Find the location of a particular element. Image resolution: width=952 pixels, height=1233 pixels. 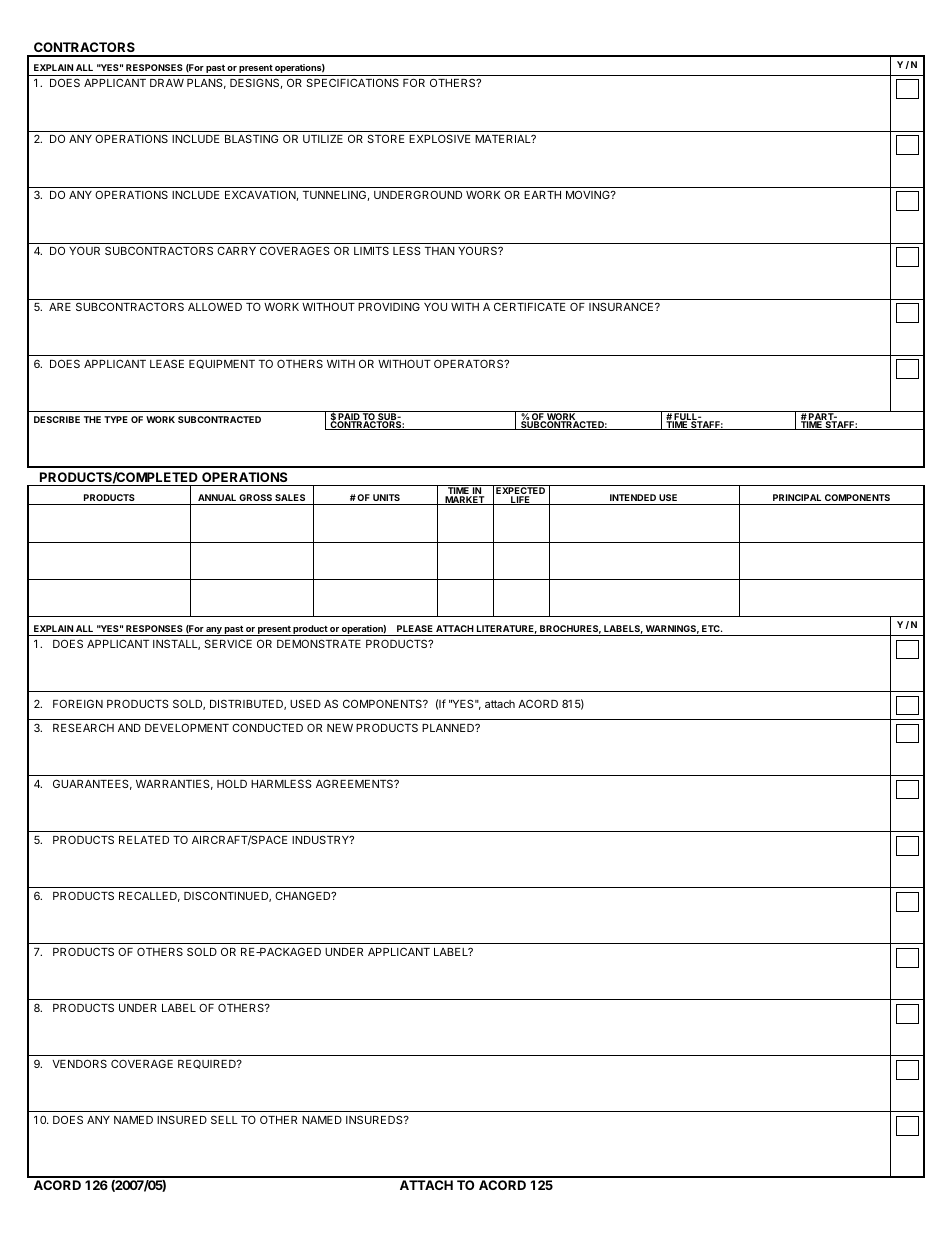

VENDORS is located at coordinates (79, 1063).
